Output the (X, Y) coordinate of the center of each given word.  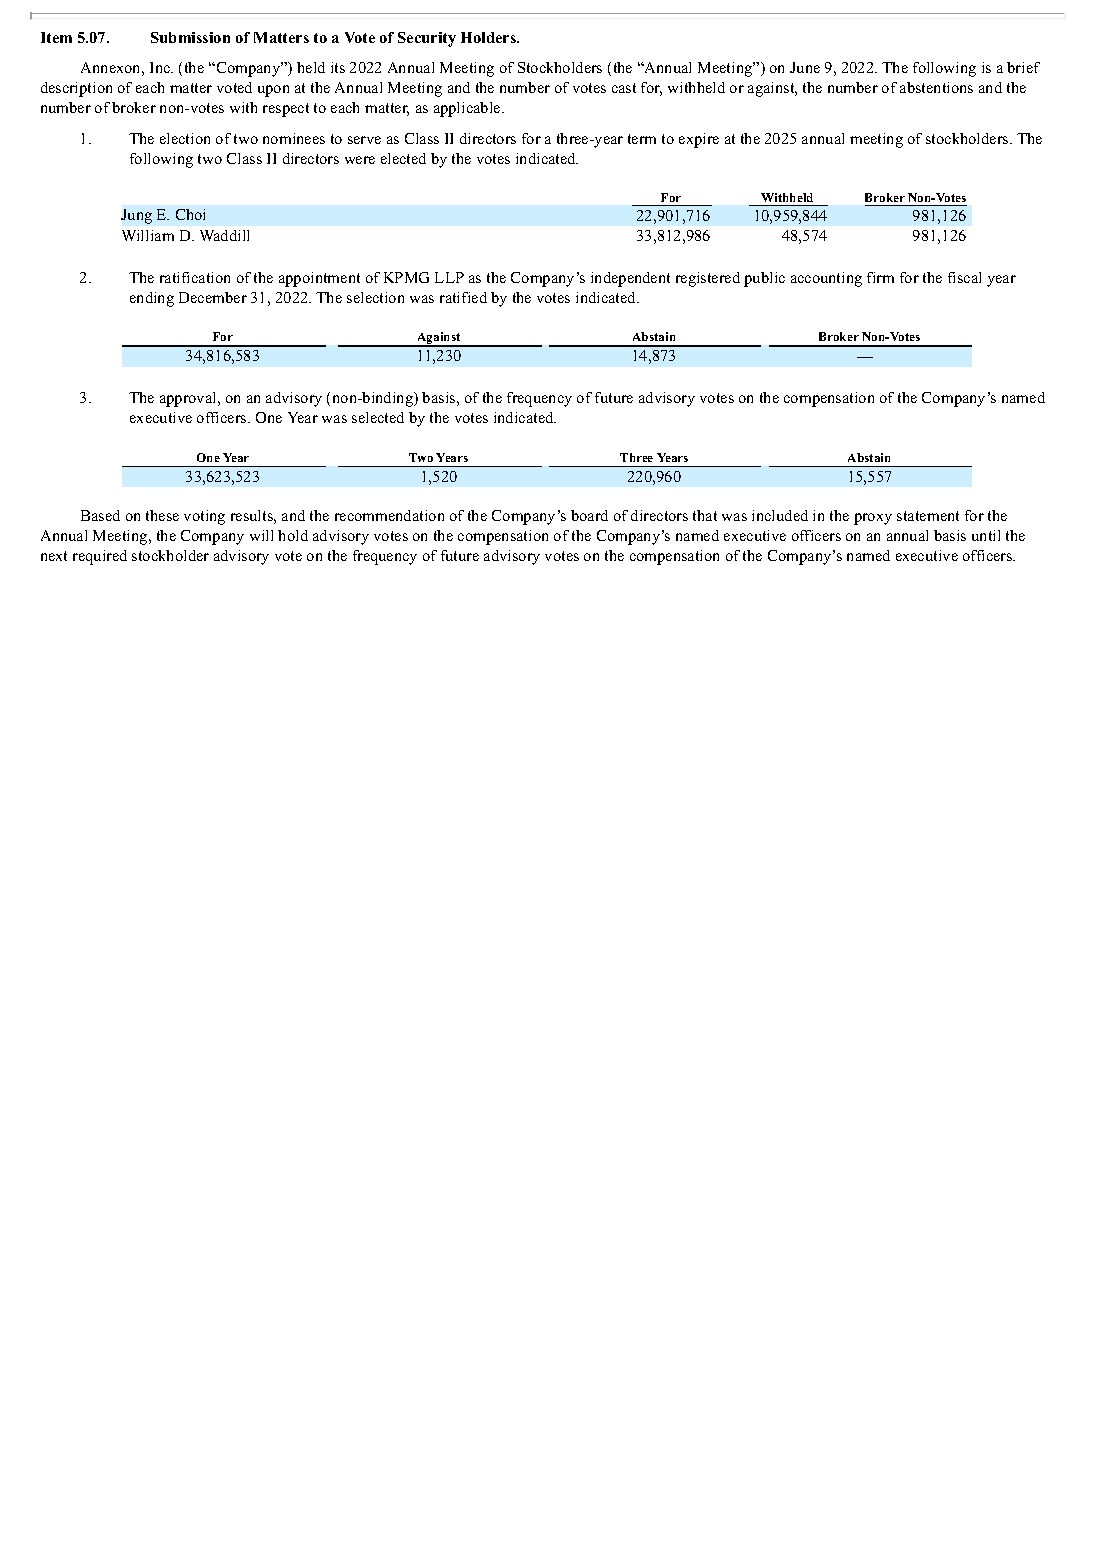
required (100, 557)
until (986, 535)
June (805, 67)
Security (427, 39)
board (589, 515)
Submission (190, 37)
